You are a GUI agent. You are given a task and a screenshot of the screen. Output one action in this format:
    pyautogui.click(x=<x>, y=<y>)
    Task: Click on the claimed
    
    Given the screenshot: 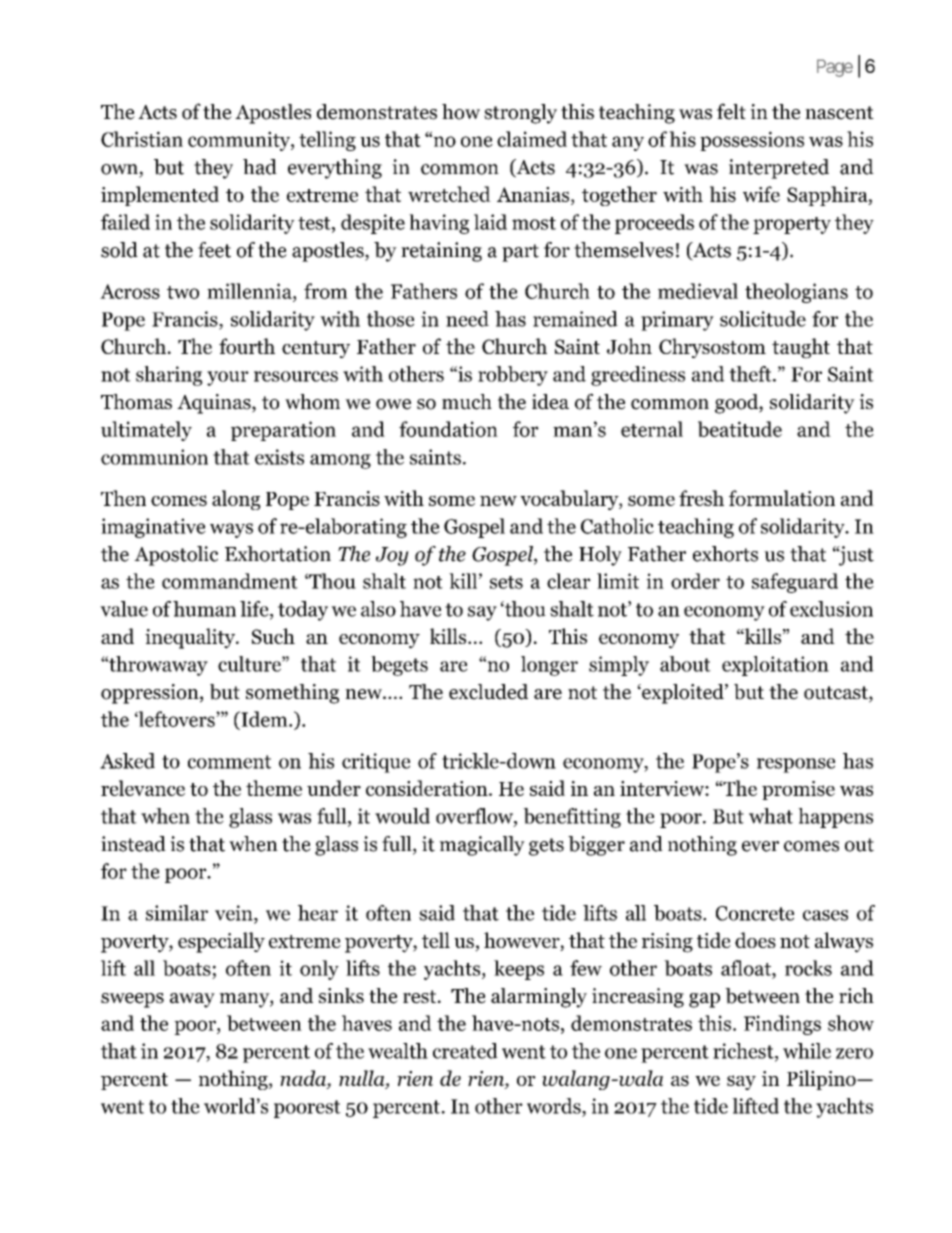 What is the action you would take?
    pyautogui.click(x=532, y=139)
